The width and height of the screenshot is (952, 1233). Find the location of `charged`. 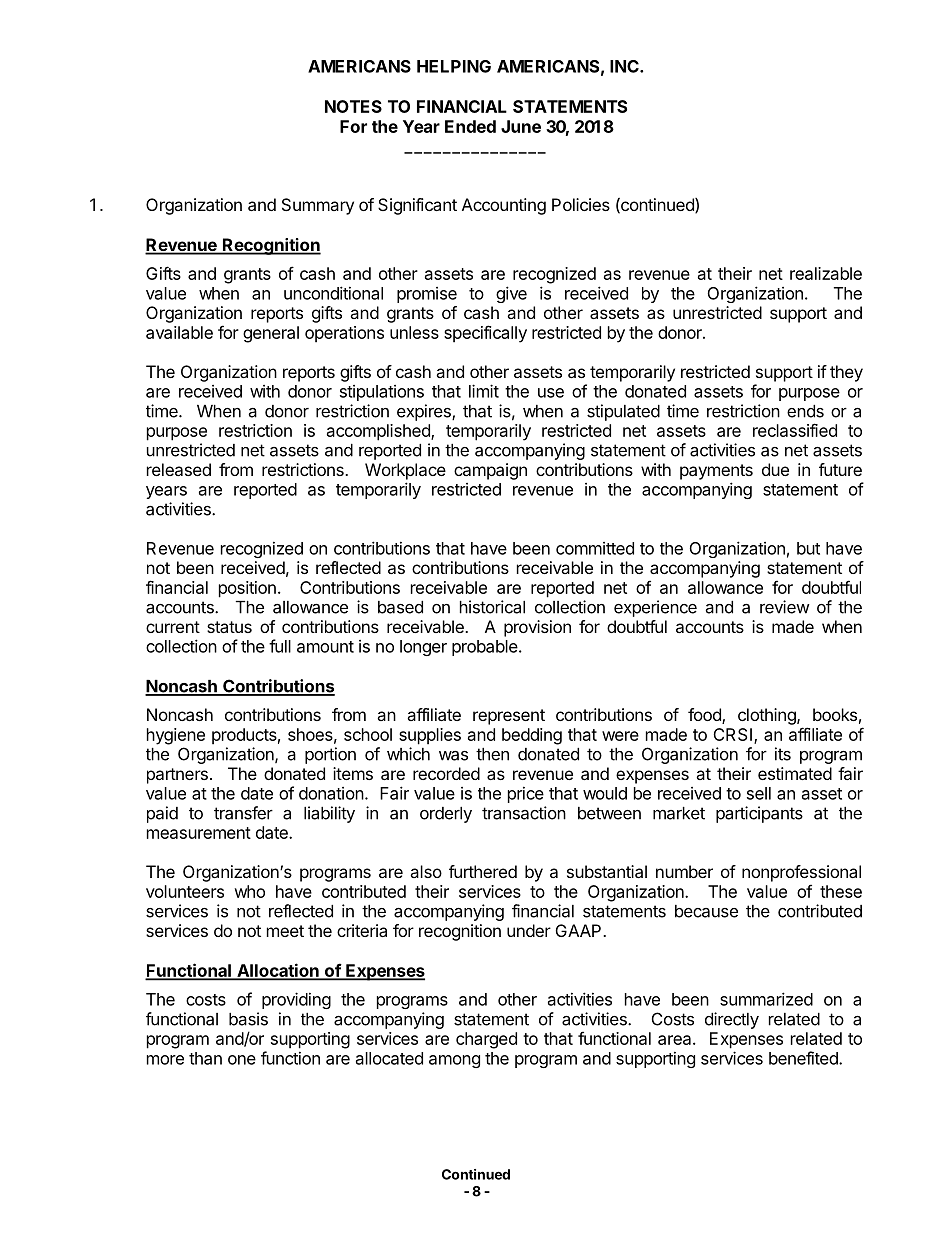

charged is located at coordinates (486, 1040).
